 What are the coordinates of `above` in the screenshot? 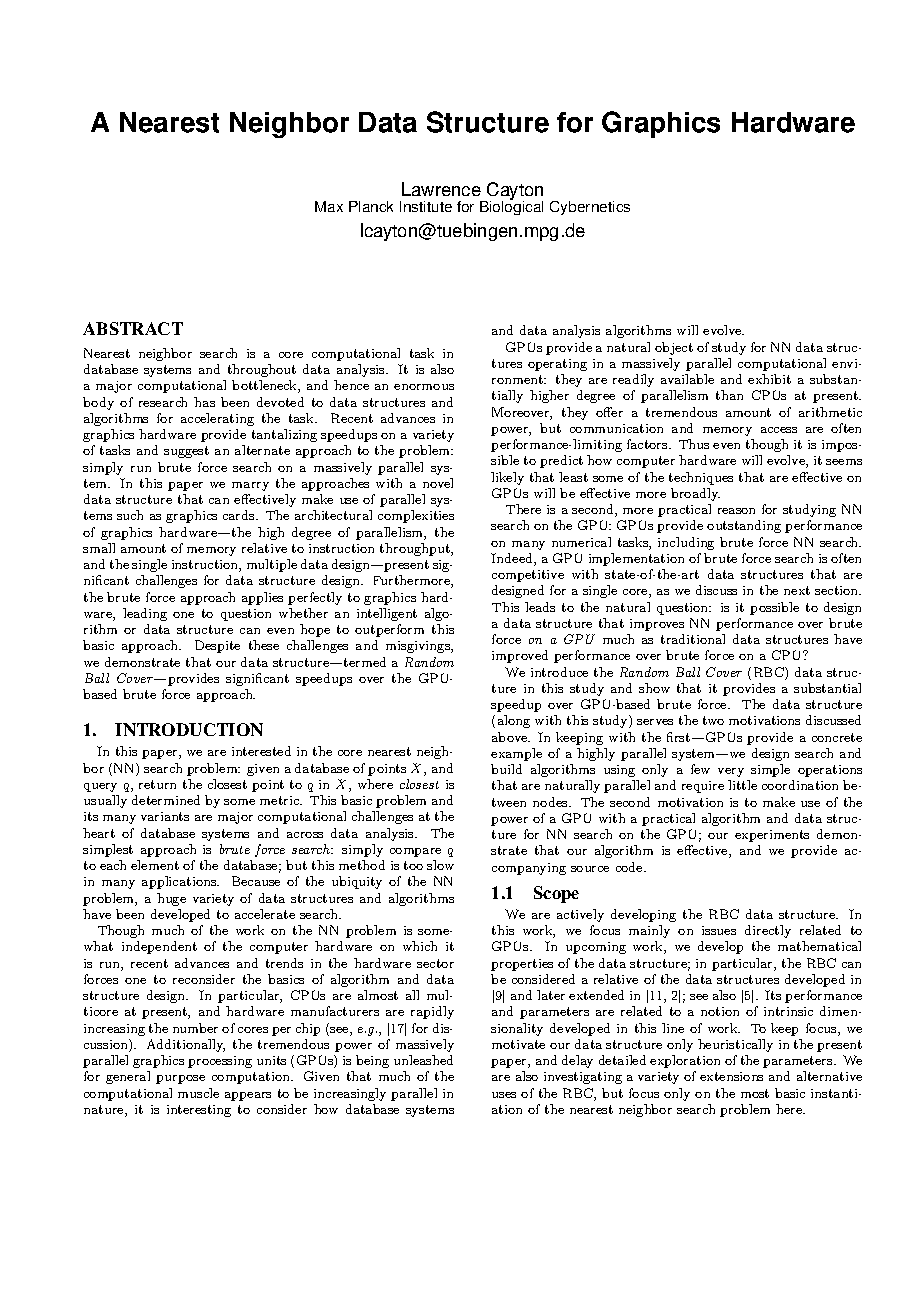 It's located at (511, 737).
